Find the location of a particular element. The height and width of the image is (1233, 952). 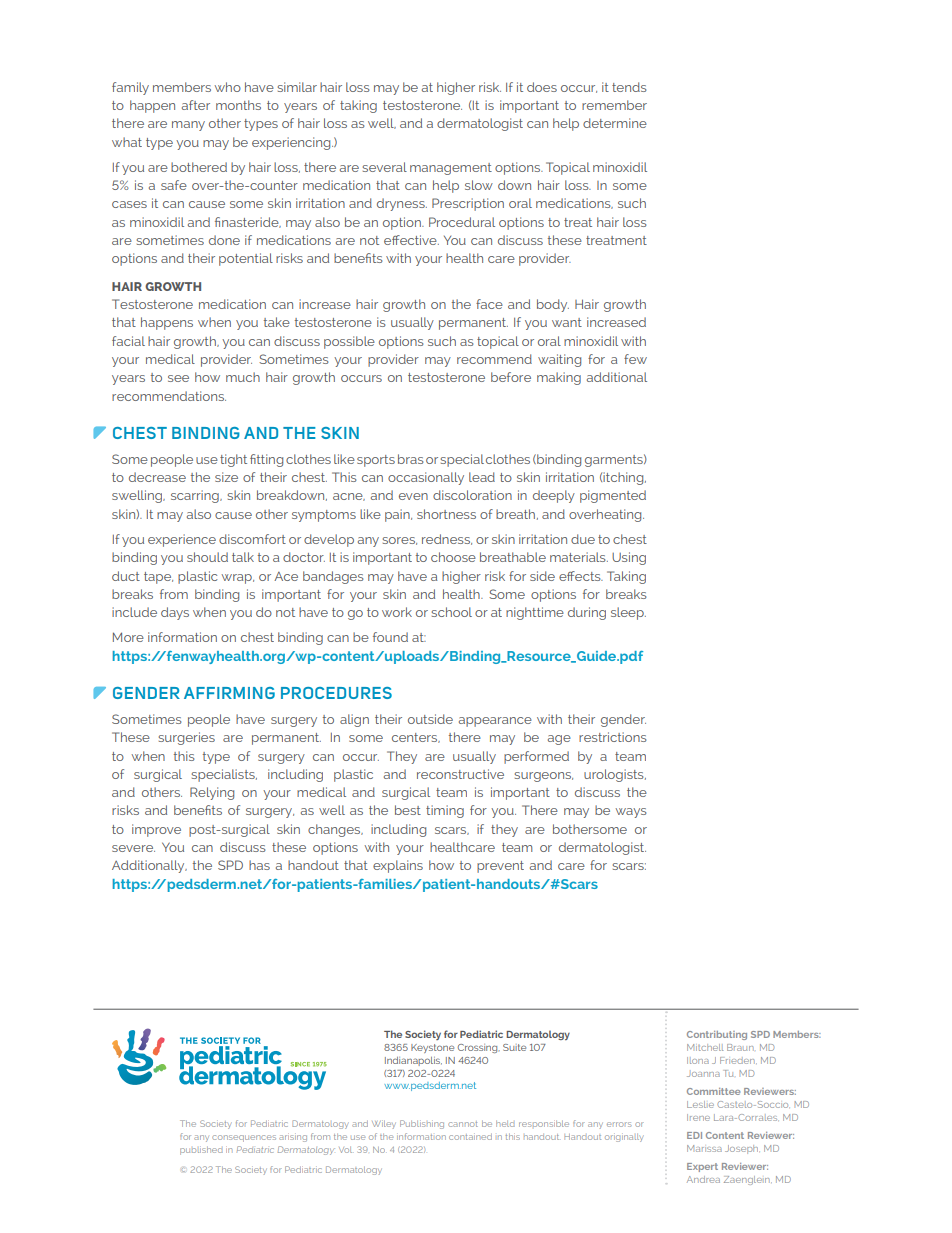

timing is located at coordinates (445, 811).
